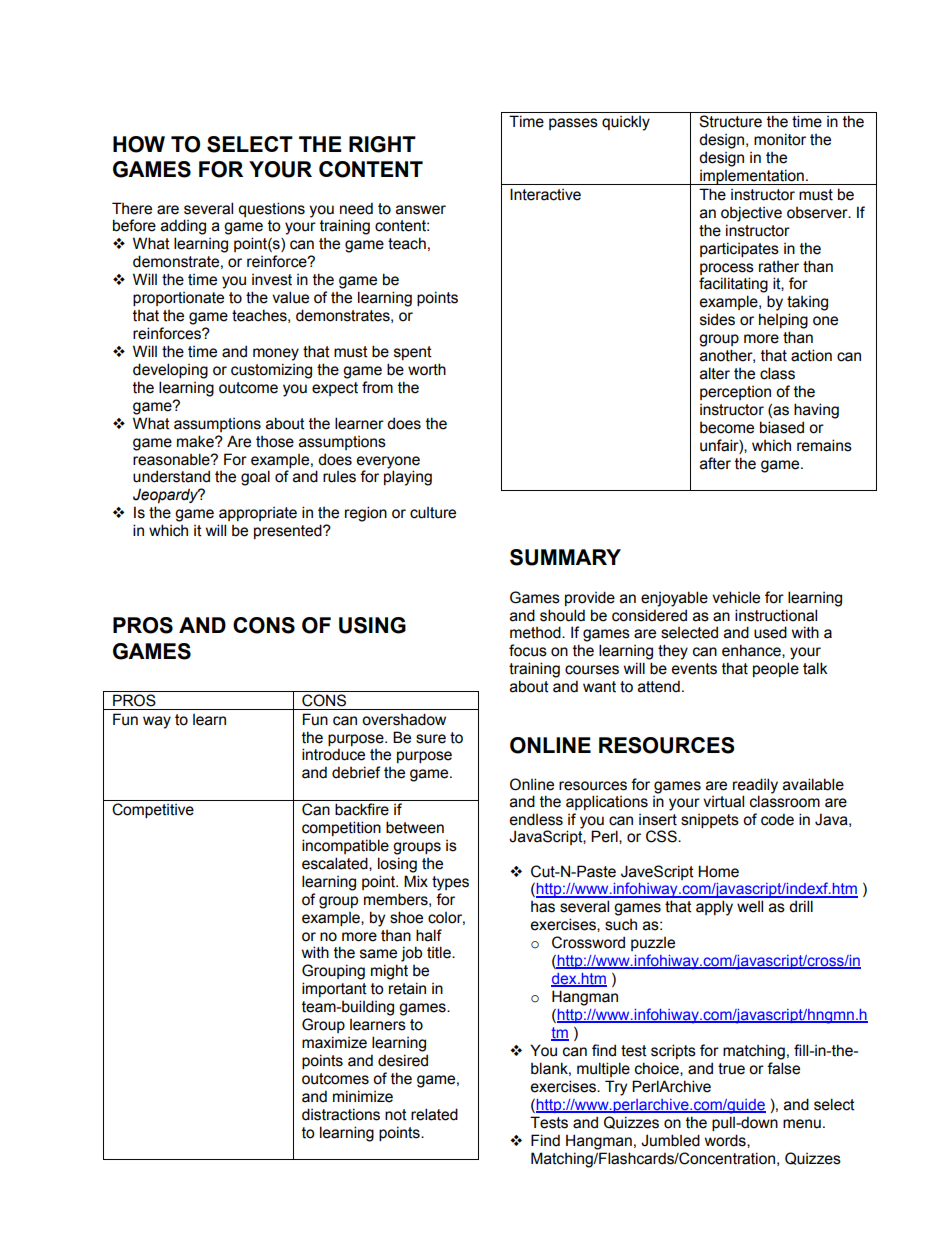 Image resolution: width=952 pixels, height=1233 pixels. Describe the element at coordinates (528, 650) in the document. I see `focus` at that location.
